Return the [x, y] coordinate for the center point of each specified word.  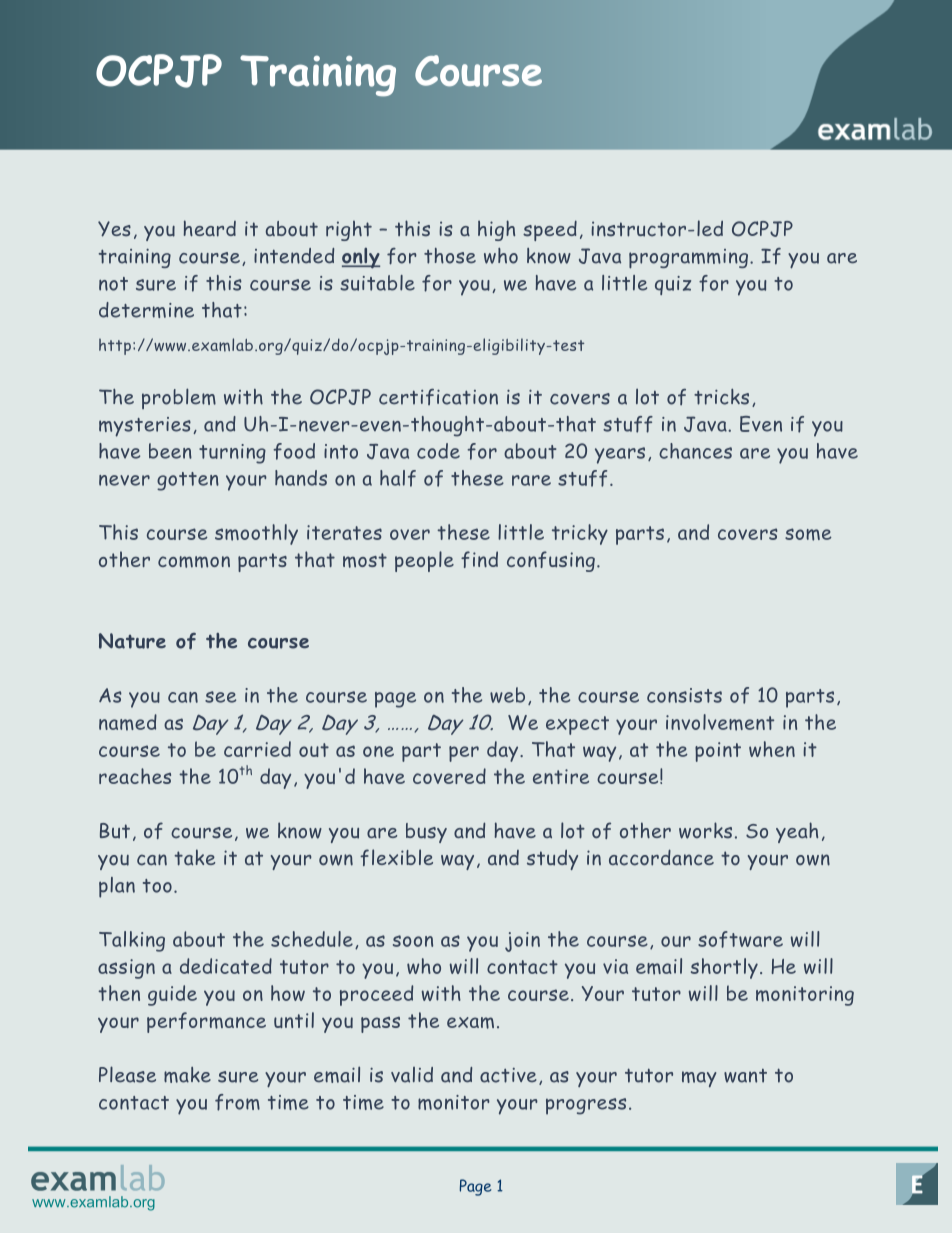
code [438, 451]
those [450, 256]
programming [688, 259]
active [508, 1075]
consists [684, 695]
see [220, 697]
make [187, 1075]
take [194, 857]
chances [695, 451]
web [507, 695]
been [170, 451]
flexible [396, 857]
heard [210, 228]
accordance [661, 857]
